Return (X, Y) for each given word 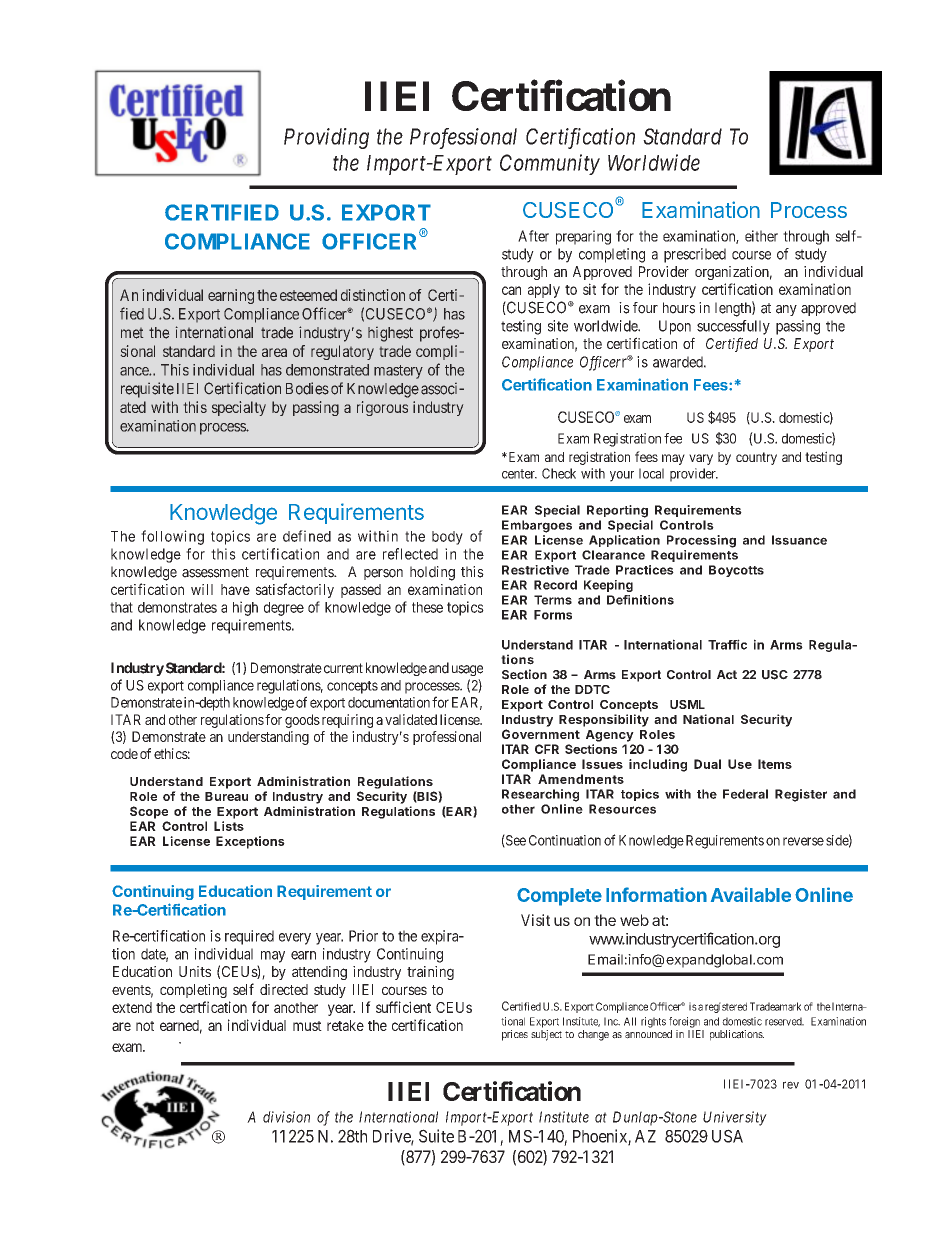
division (286, 1117)
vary (701, 459)
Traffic (727, 644)
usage (467, 670)
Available (751, 894)
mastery (398, 372)
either (761, 236)
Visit (535, 920)
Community (550, 164)
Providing (326, 138)
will (202, 589)
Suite (436, 1136)
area (274, 352)
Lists (229, 826)
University (735, 1118)
